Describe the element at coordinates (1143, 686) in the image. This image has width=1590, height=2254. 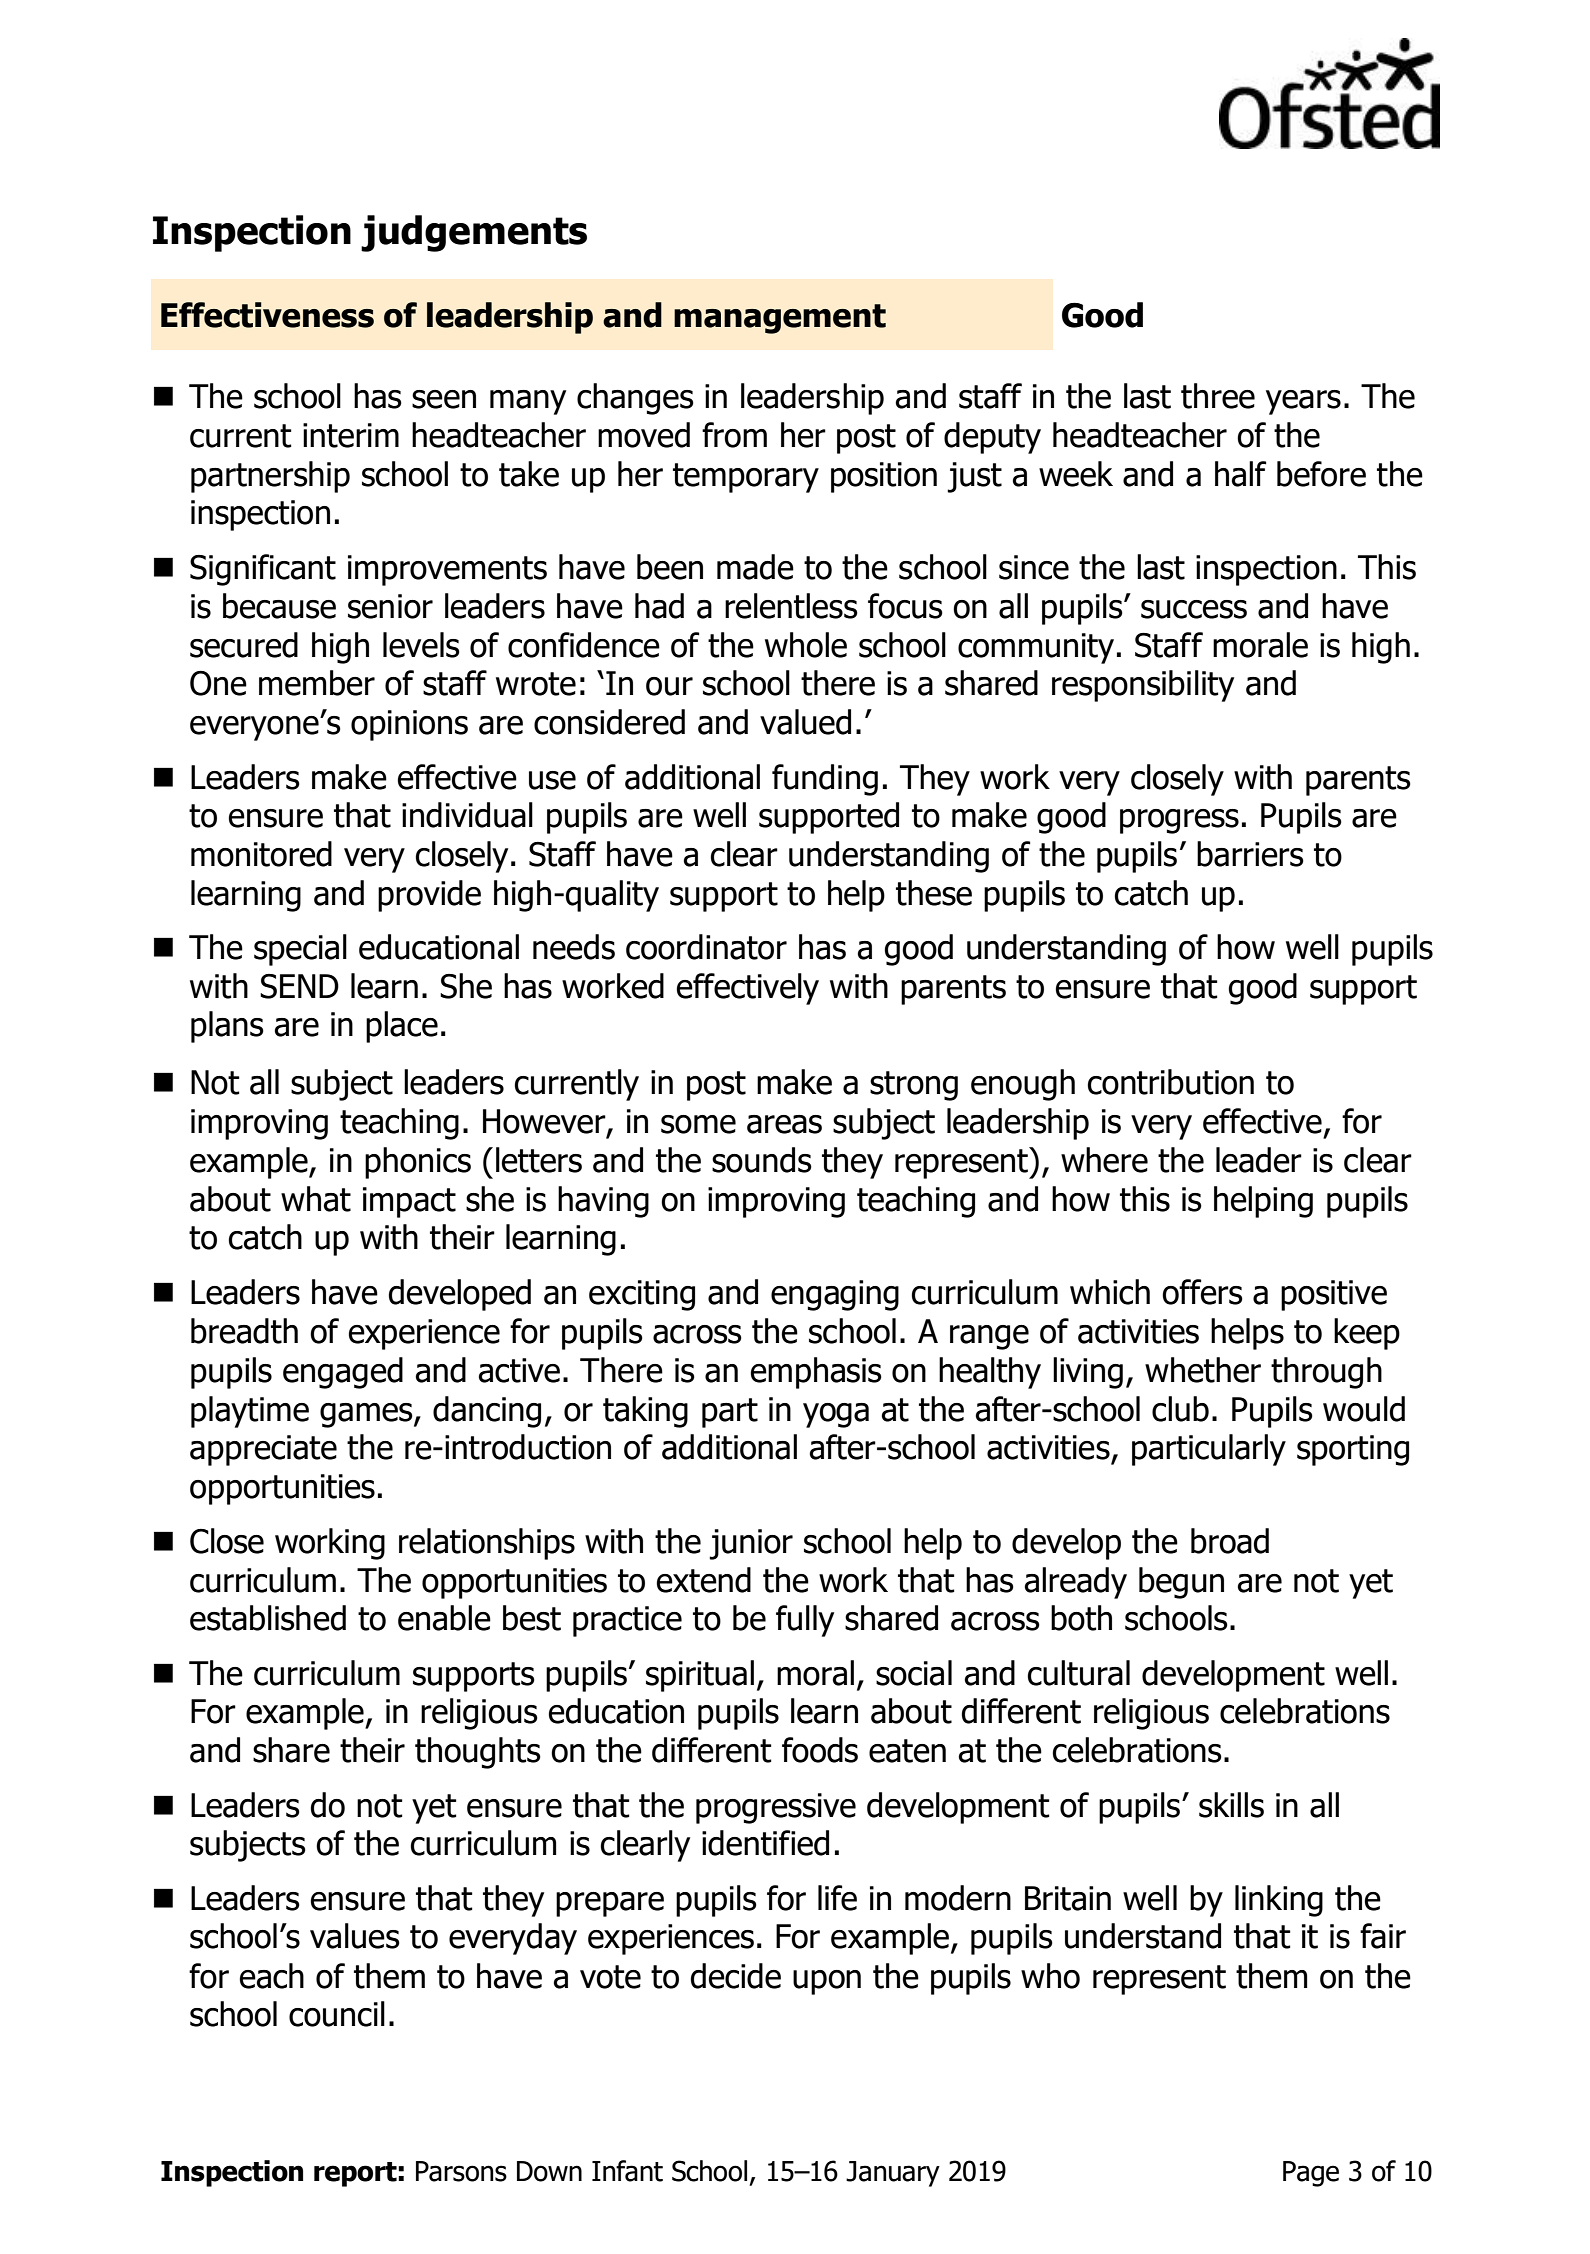
I see `responsibility` at that location.
